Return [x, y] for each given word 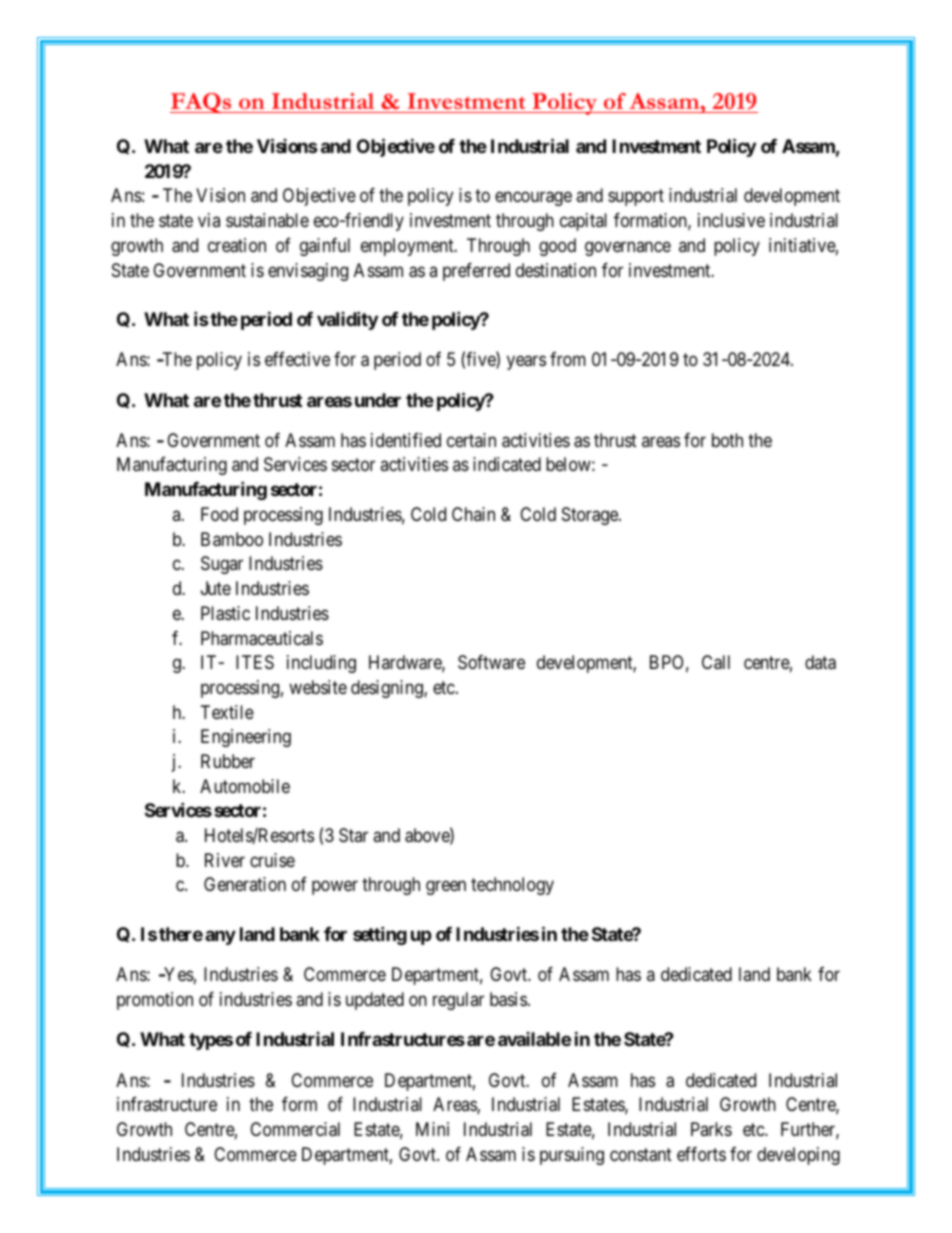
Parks [711, 1129]
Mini [432, 1129]
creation [237, 245]
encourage [533, 199]
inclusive [731, 220]
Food [219, 514]
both [727, 440]
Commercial [295, 1129]
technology [512, 886]
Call [716, 662]
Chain [473, 514]
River [225, 860]
